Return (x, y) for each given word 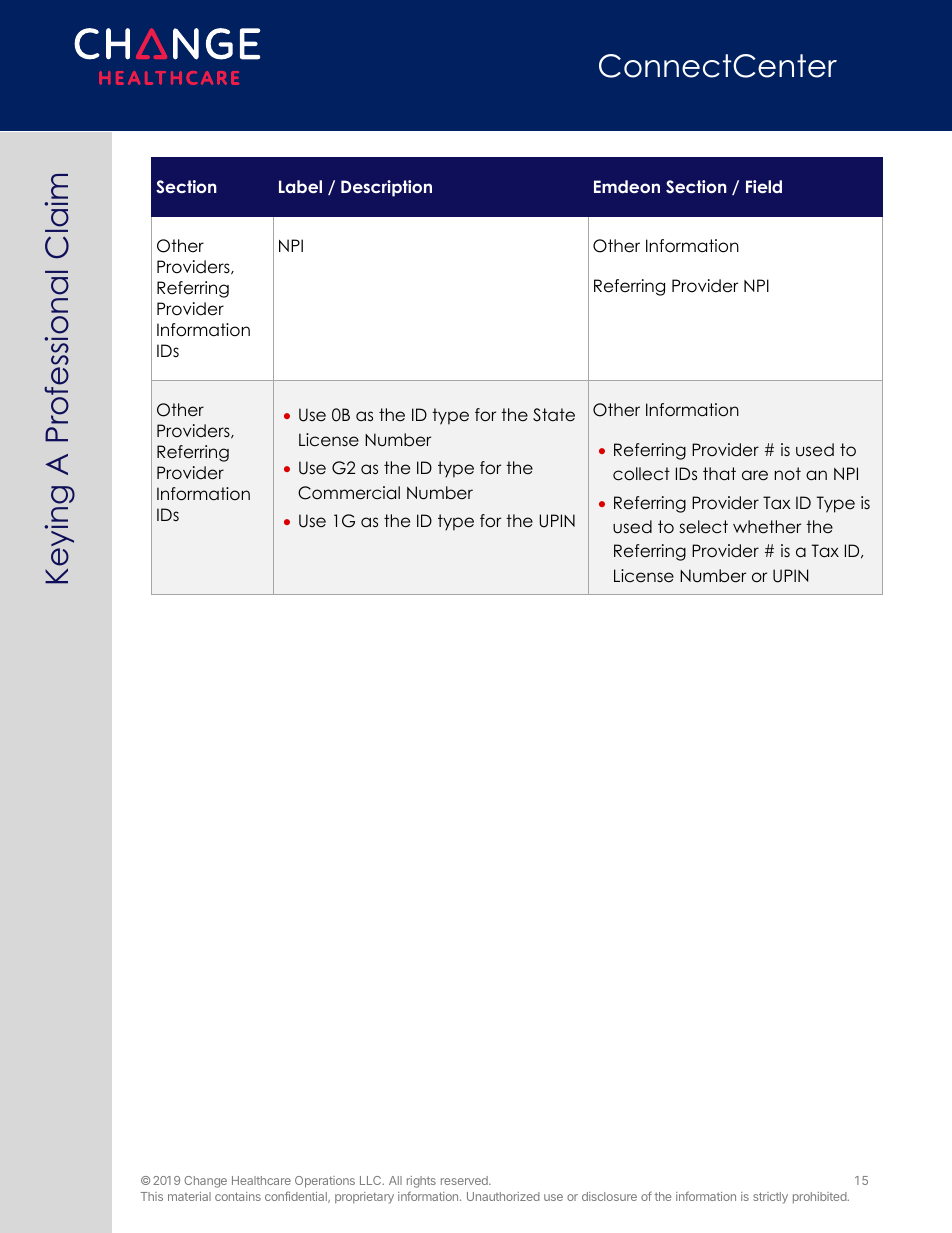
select (703, 527)
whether (767, 527)
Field (764, 186)
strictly (770, 1198)
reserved (465, 1180)
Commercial (349, 493)
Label (300, 186)
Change (205, 1182)
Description (386, 188)
